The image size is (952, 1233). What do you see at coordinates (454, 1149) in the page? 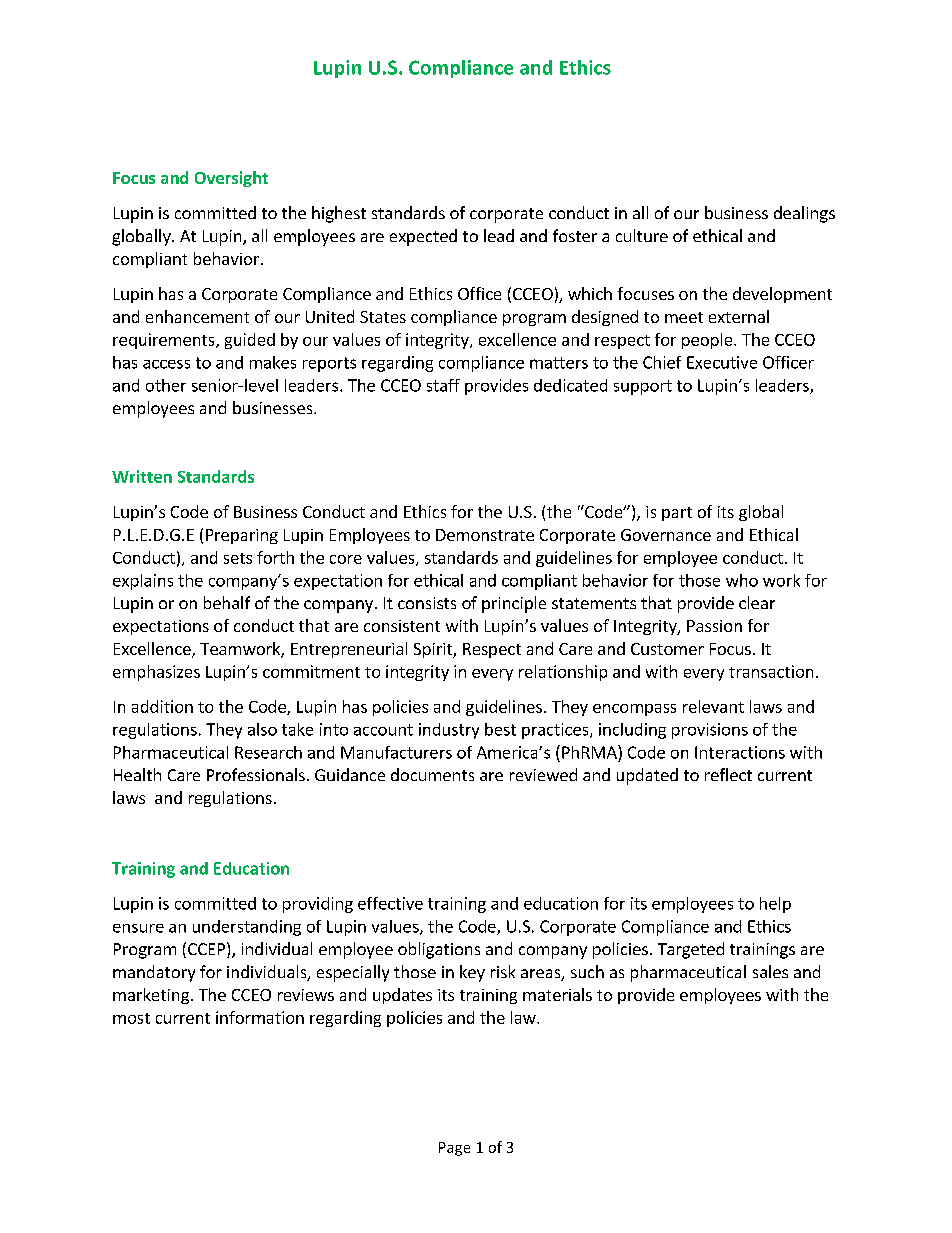
I see `Page` at bounding box center [454, 1149].
